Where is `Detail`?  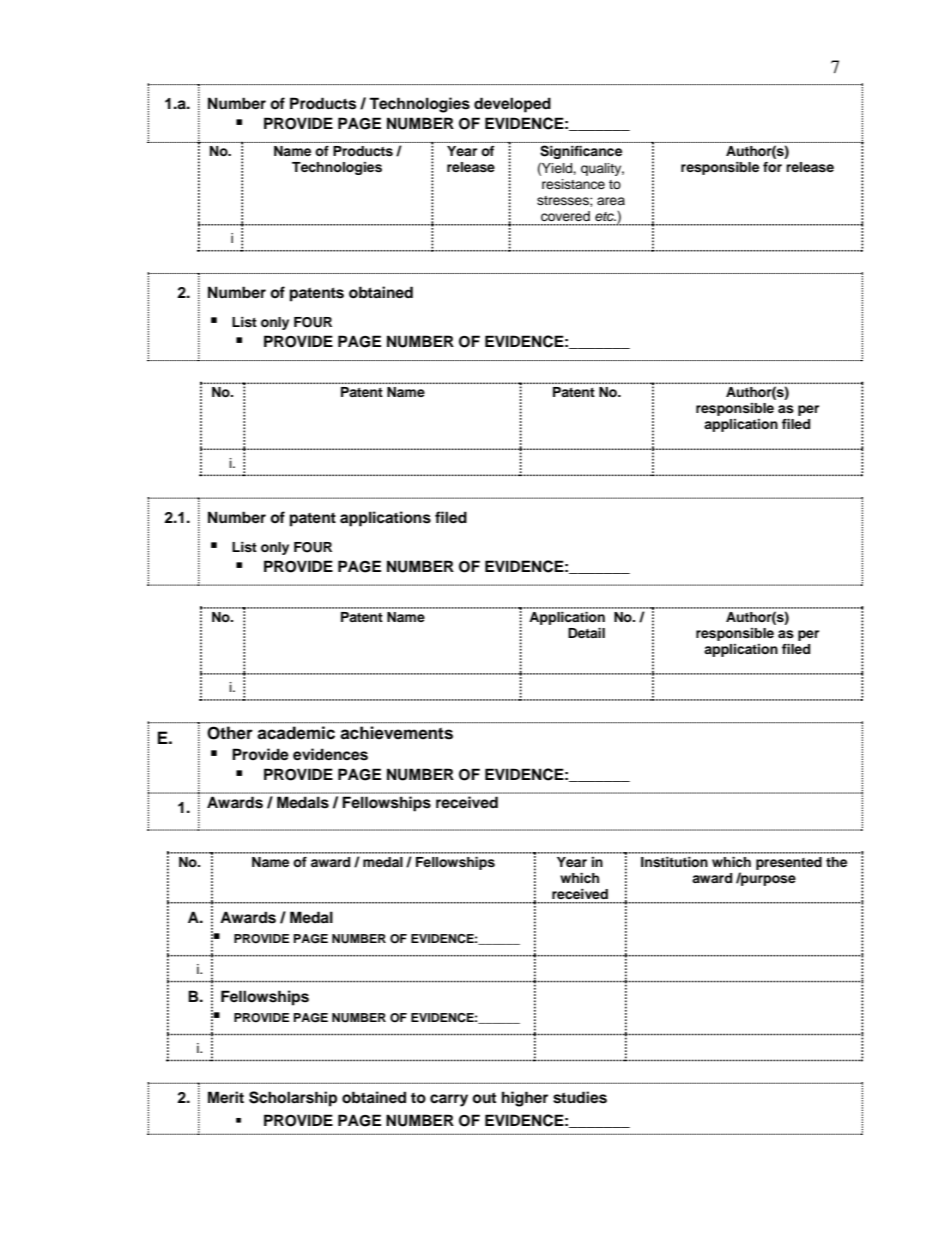
Detail is located at coordinates (586, 633).
